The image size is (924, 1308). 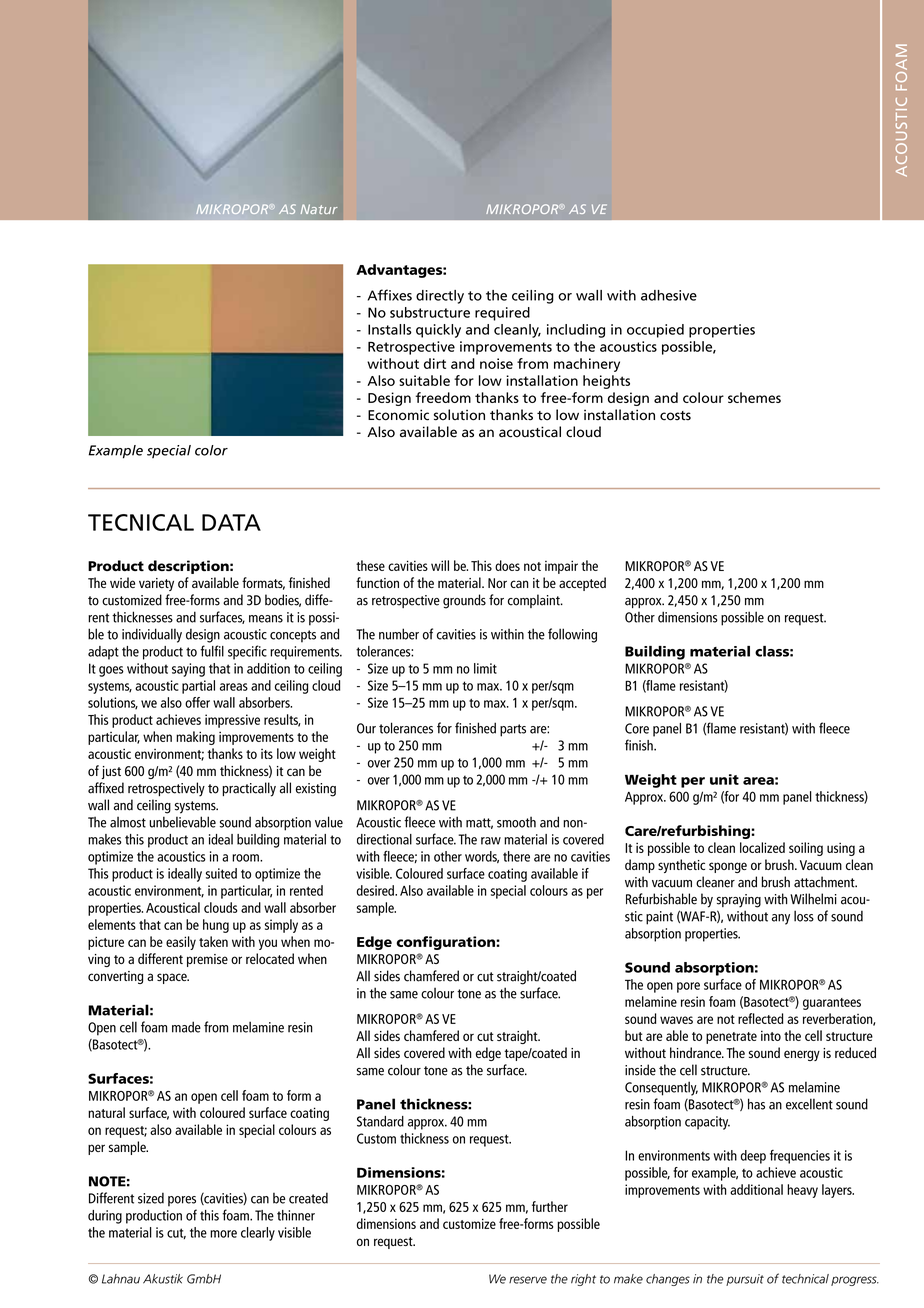 I want to click on DATA, so click(x=231, y=522).
